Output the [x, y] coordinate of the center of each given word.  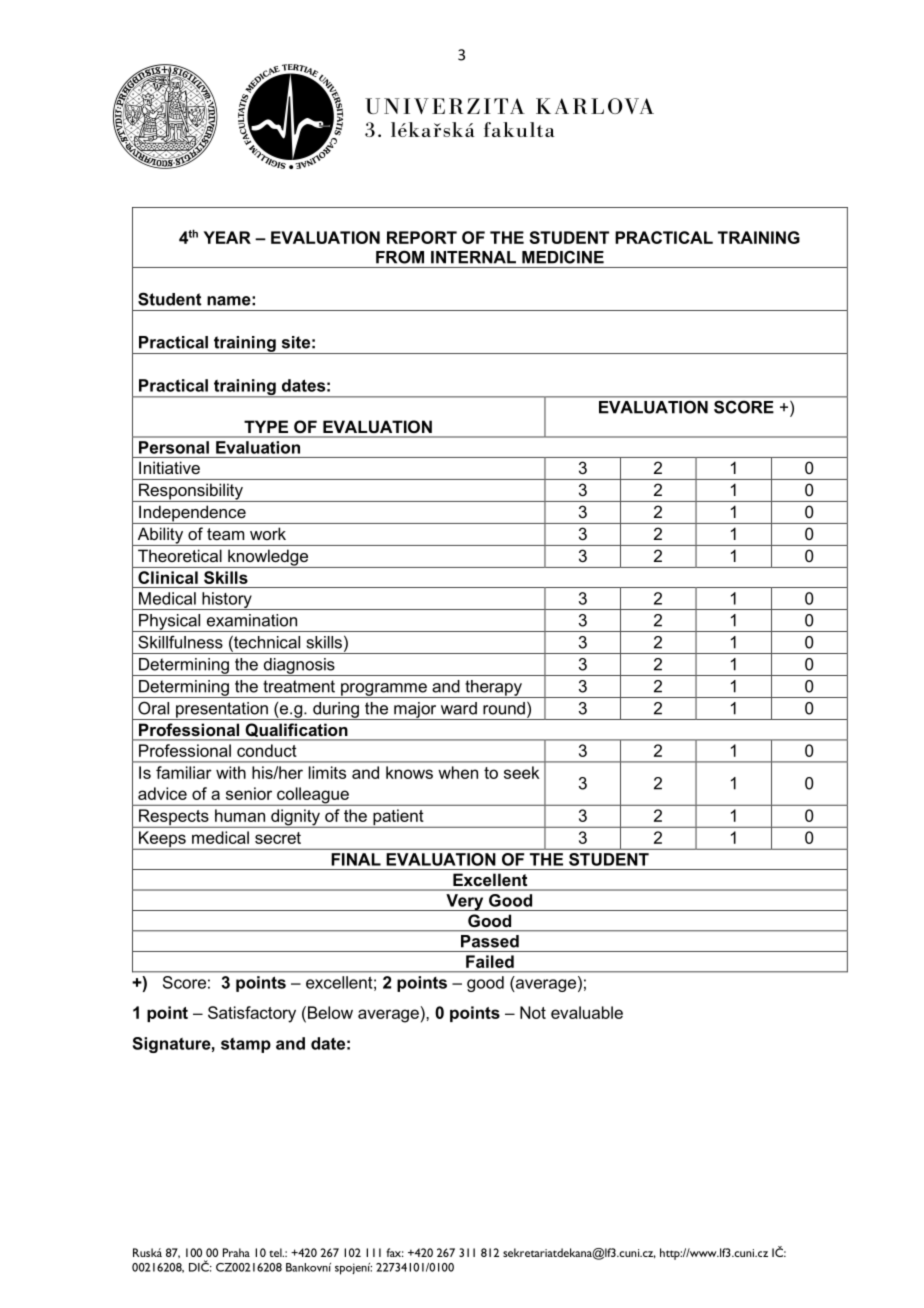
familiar [184, 772]
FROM [400, 257]
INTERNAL [473, 257]
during [336, 711]
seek [521, 772]
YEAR [227, 237]
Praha [236, 1252]
